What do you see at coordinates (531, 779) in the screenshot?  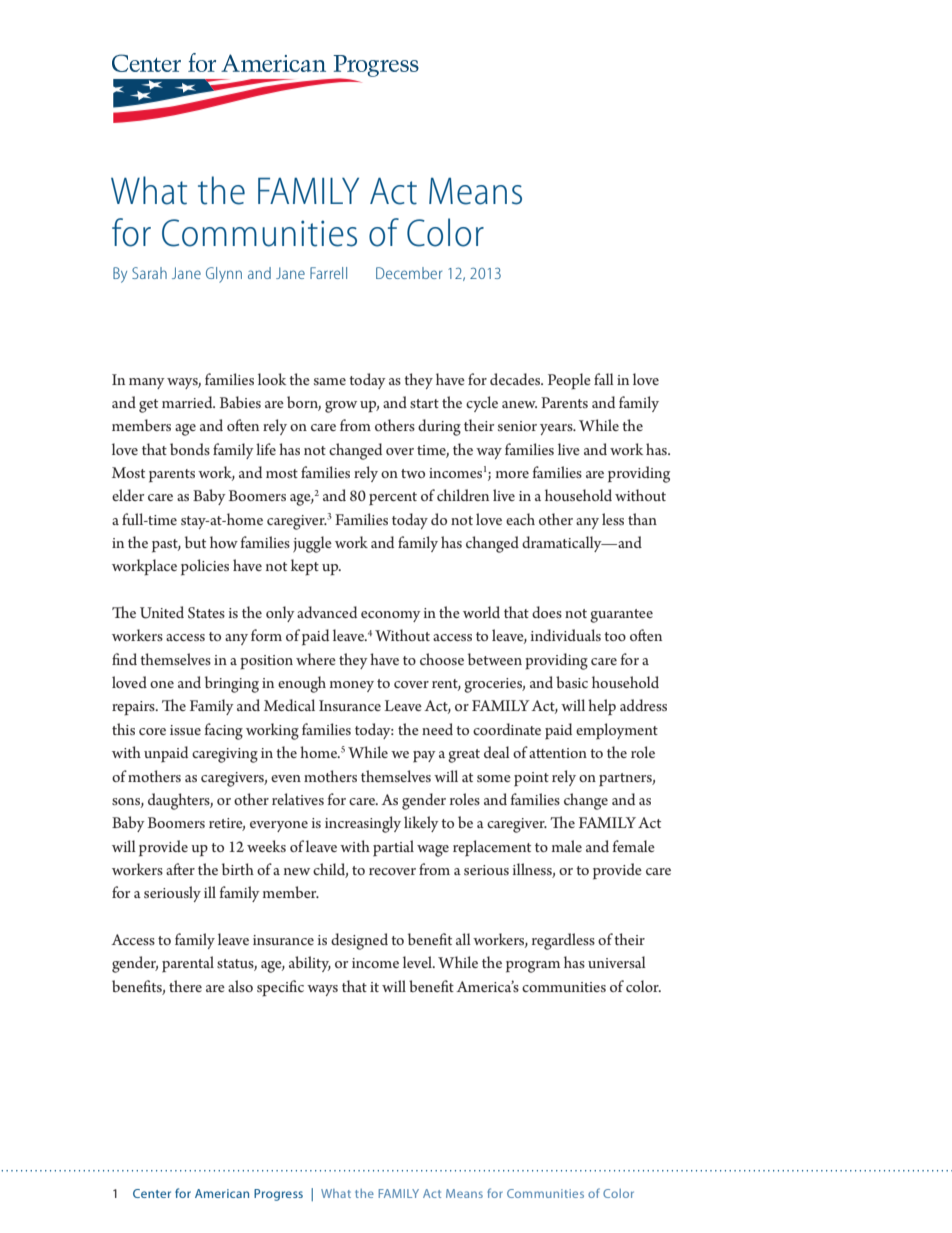 I see `point` at bounding box center [531, 779].
